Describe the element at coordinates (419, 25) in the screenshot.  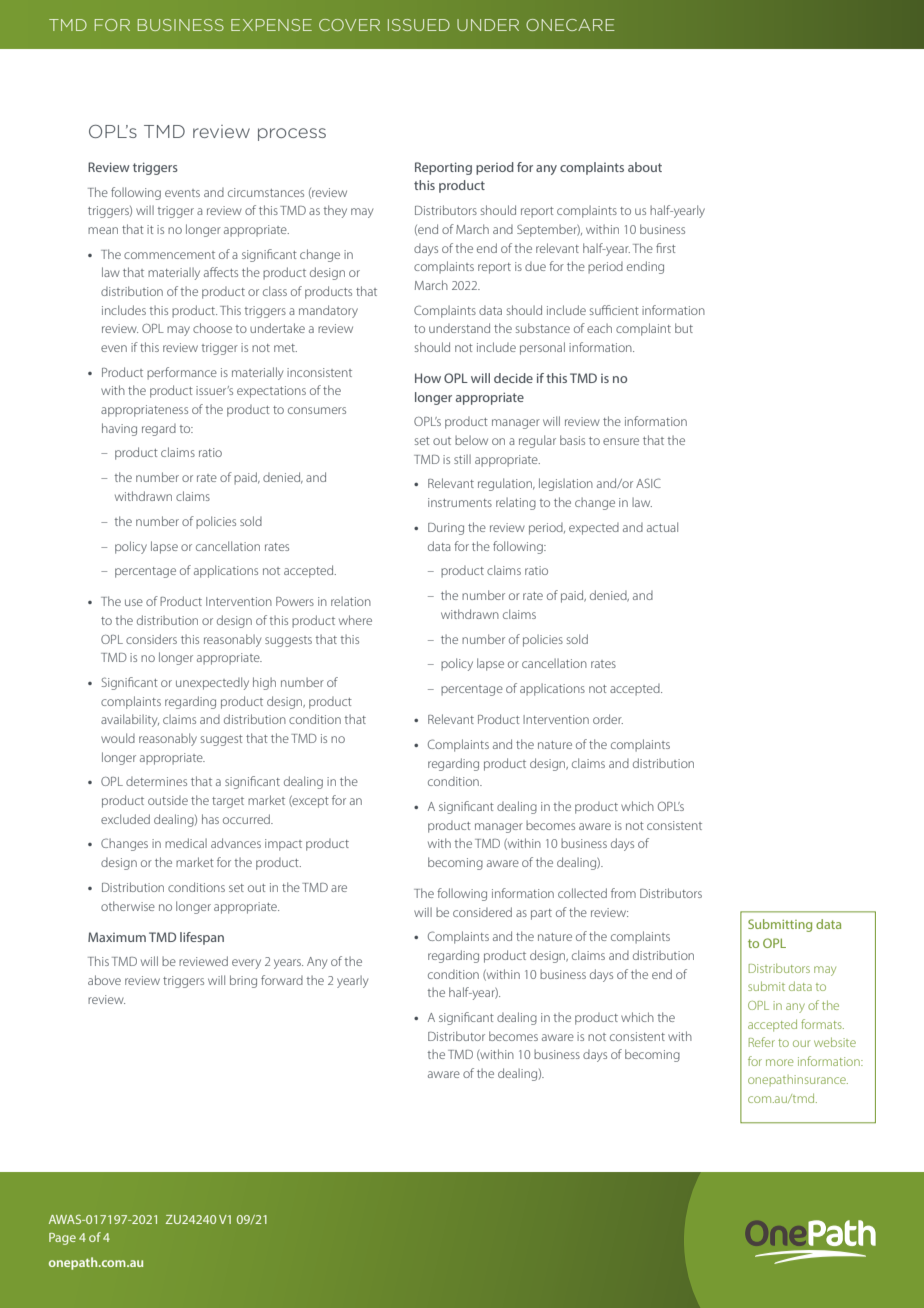
I see `ISSUED` at that location.
